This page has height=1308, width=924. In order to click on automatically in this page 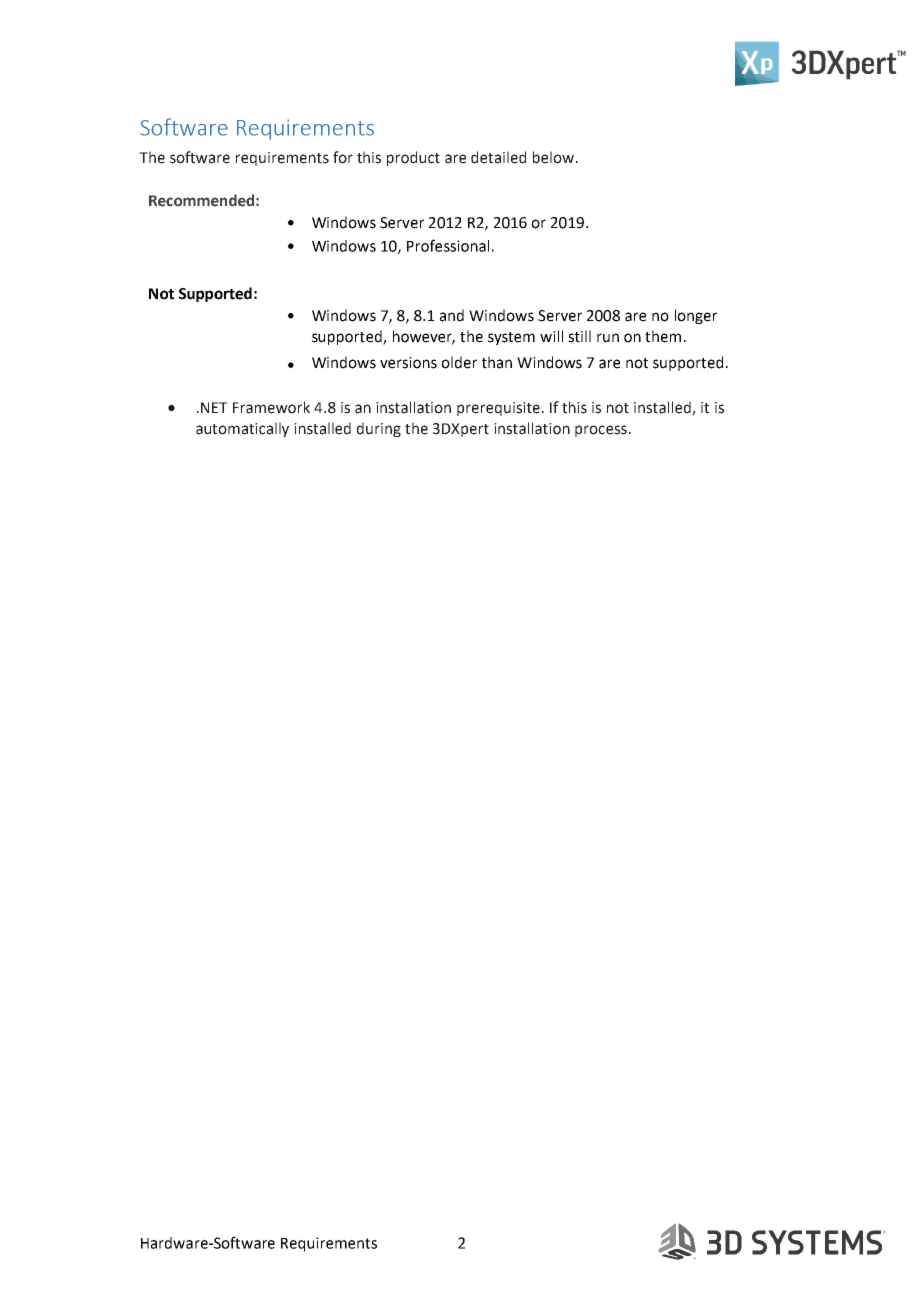, I will do `click(242, 429)`.
